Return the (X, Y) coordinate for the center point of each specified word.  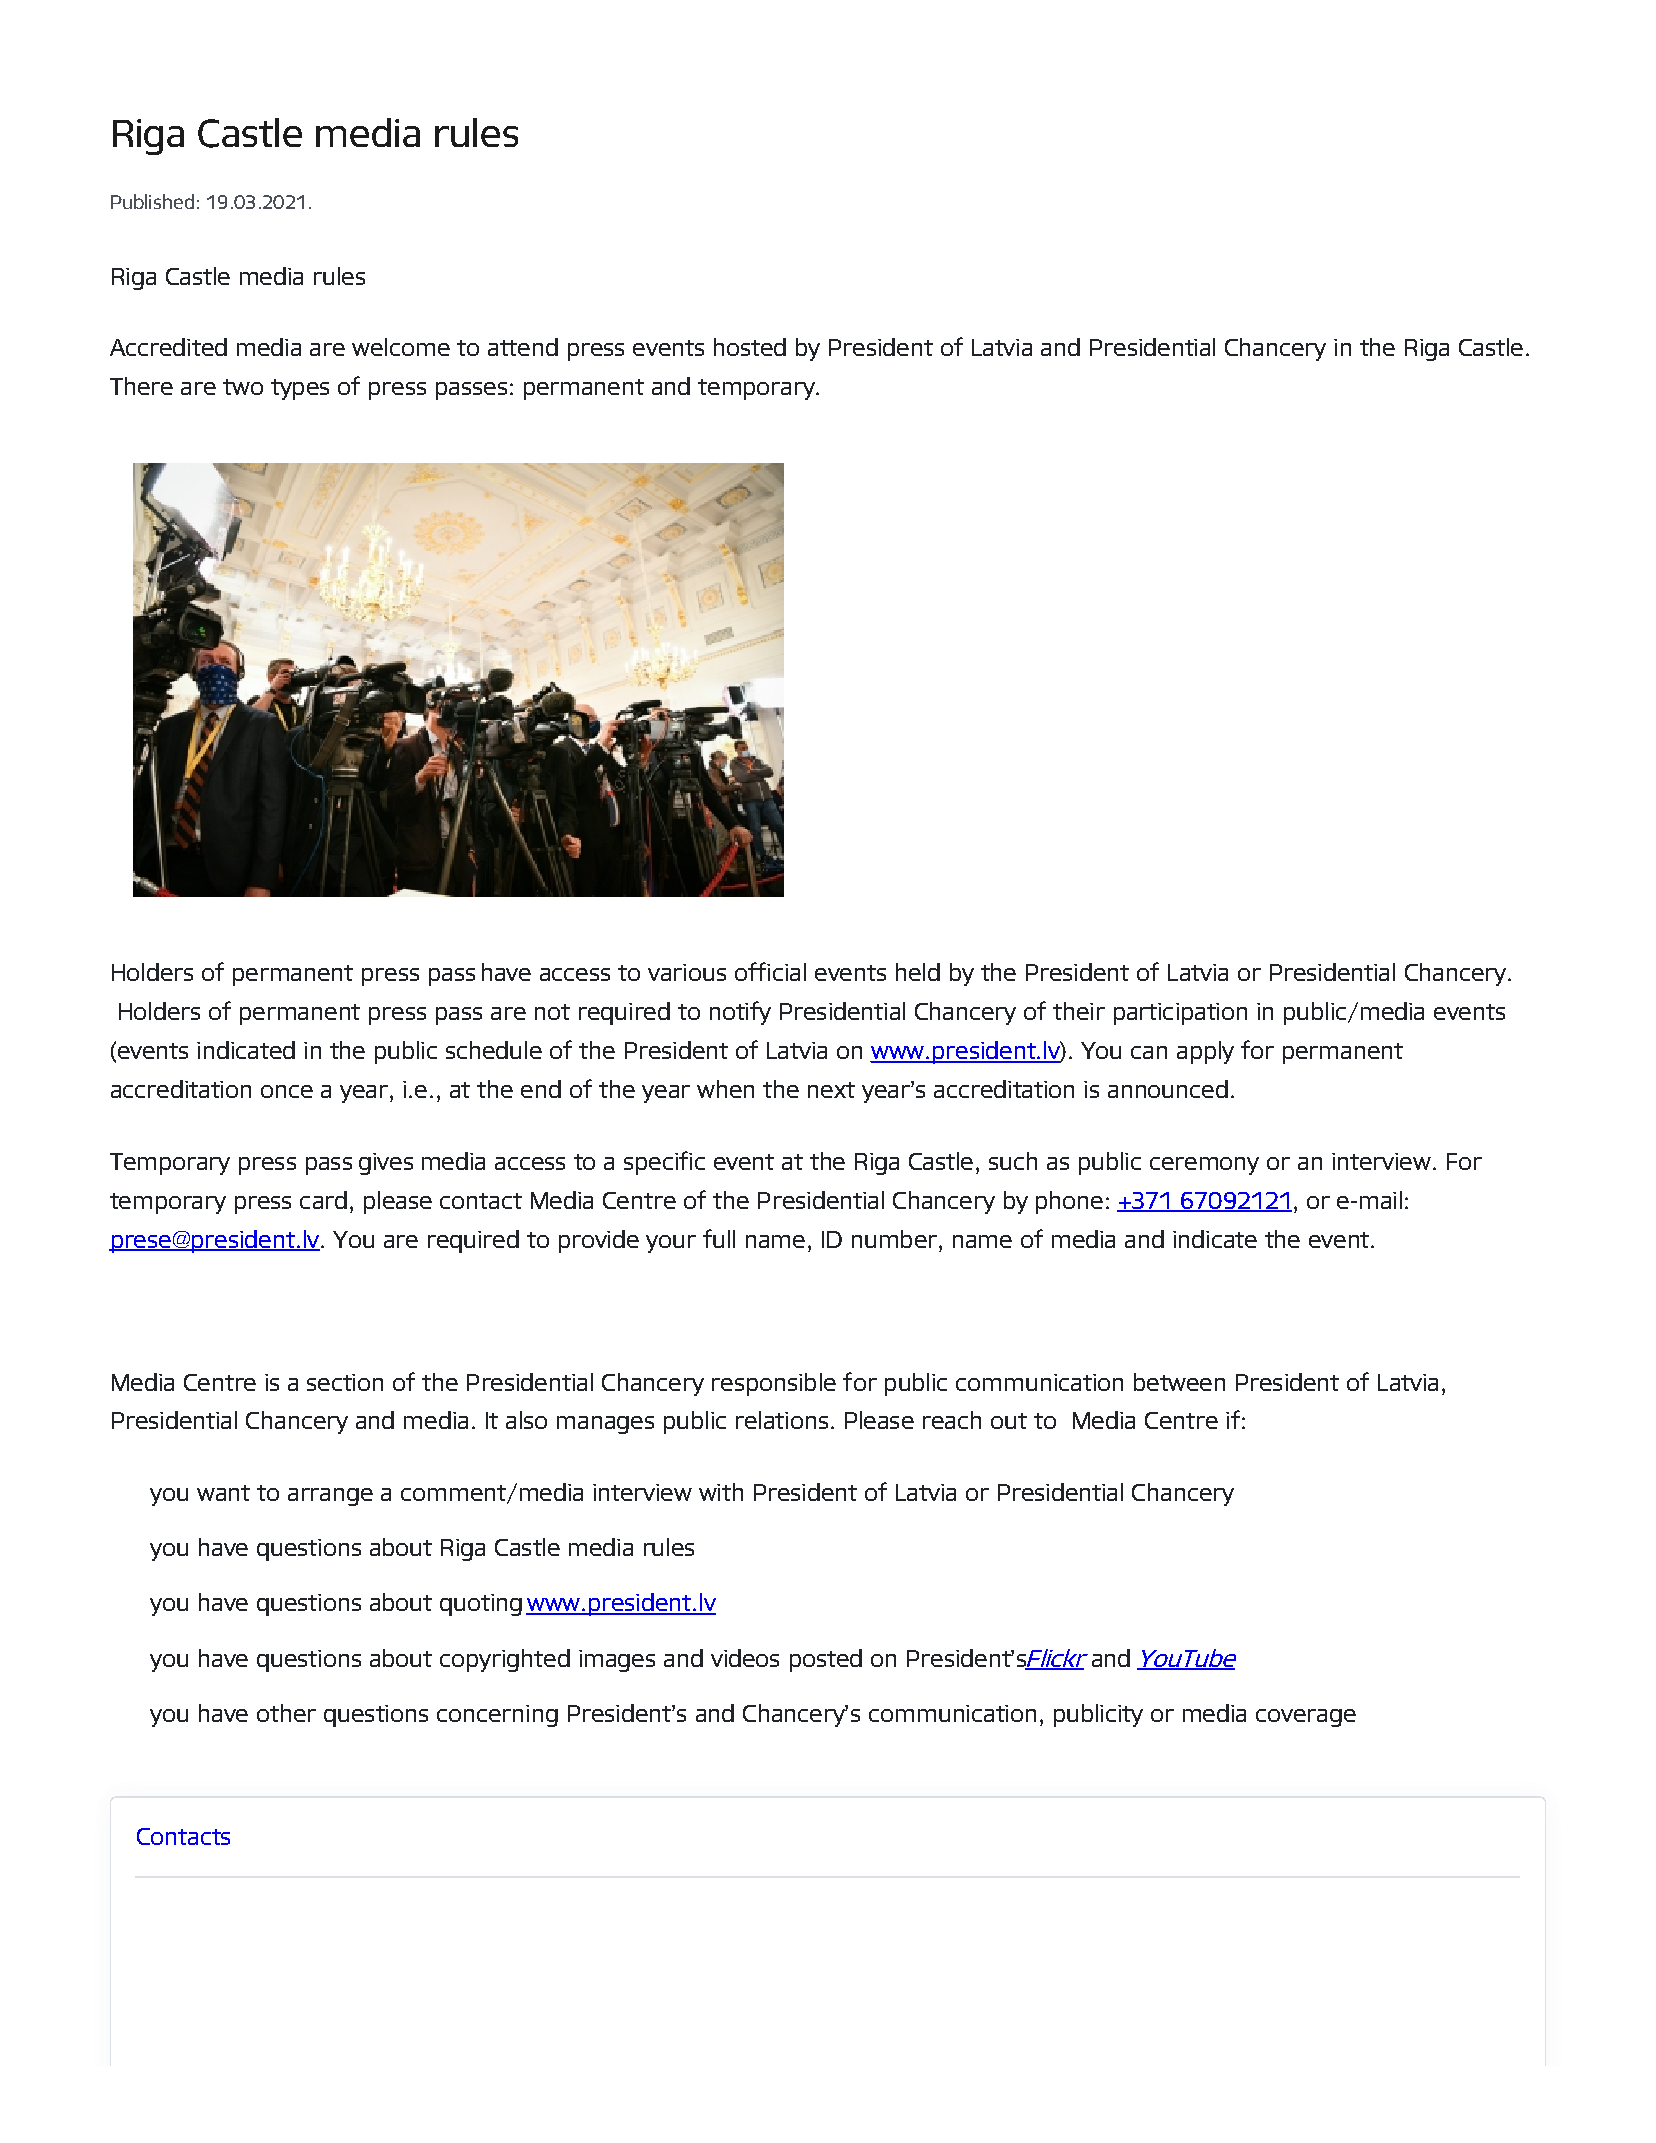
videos (745, 1658)
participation (1180, 1014)
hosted (750, 347)
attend (523, 347)
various (687, 972)
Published (152, 201)
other (286, 1713)
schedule (494, 1050)
